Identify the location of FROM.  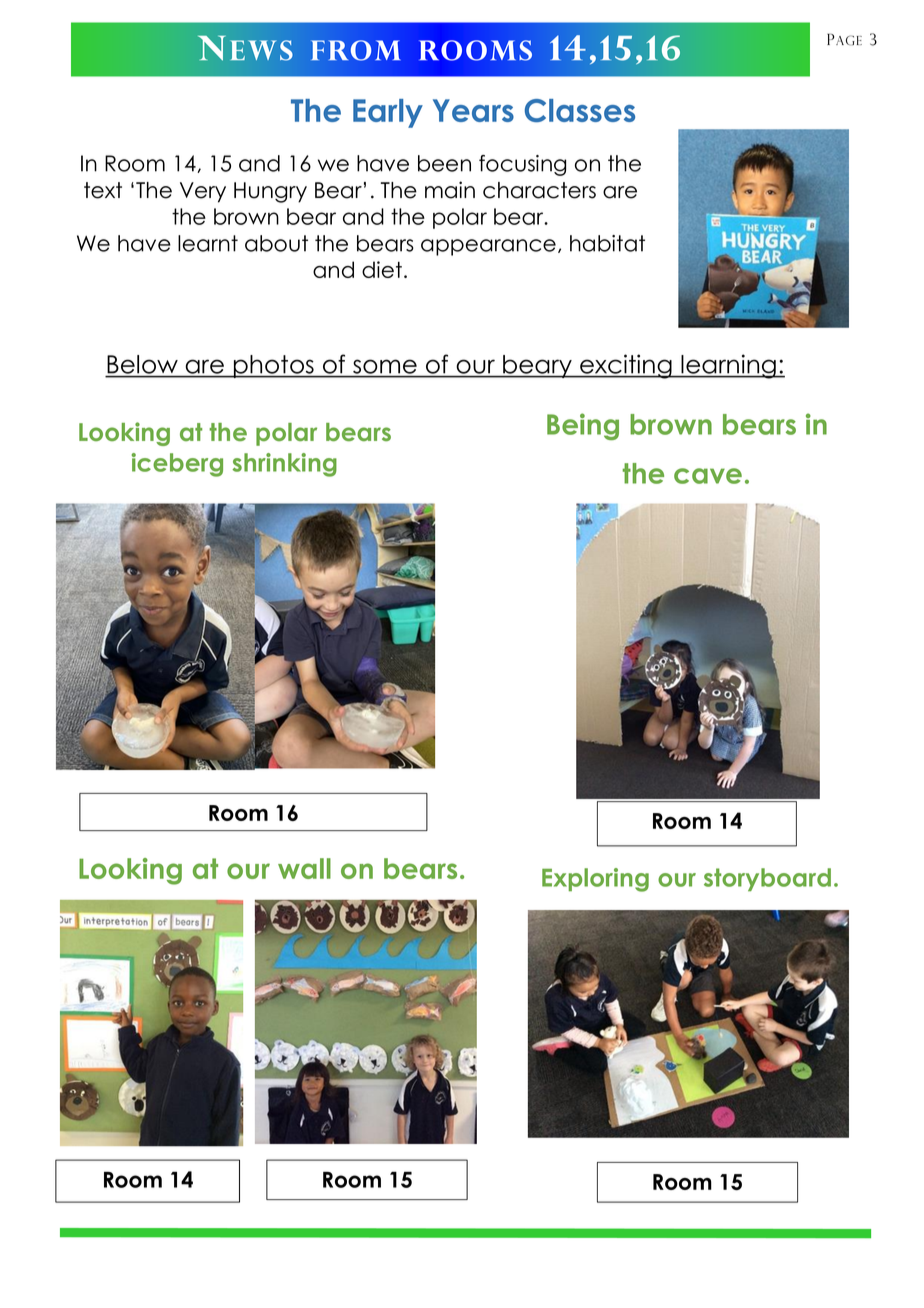
(355, 50).
